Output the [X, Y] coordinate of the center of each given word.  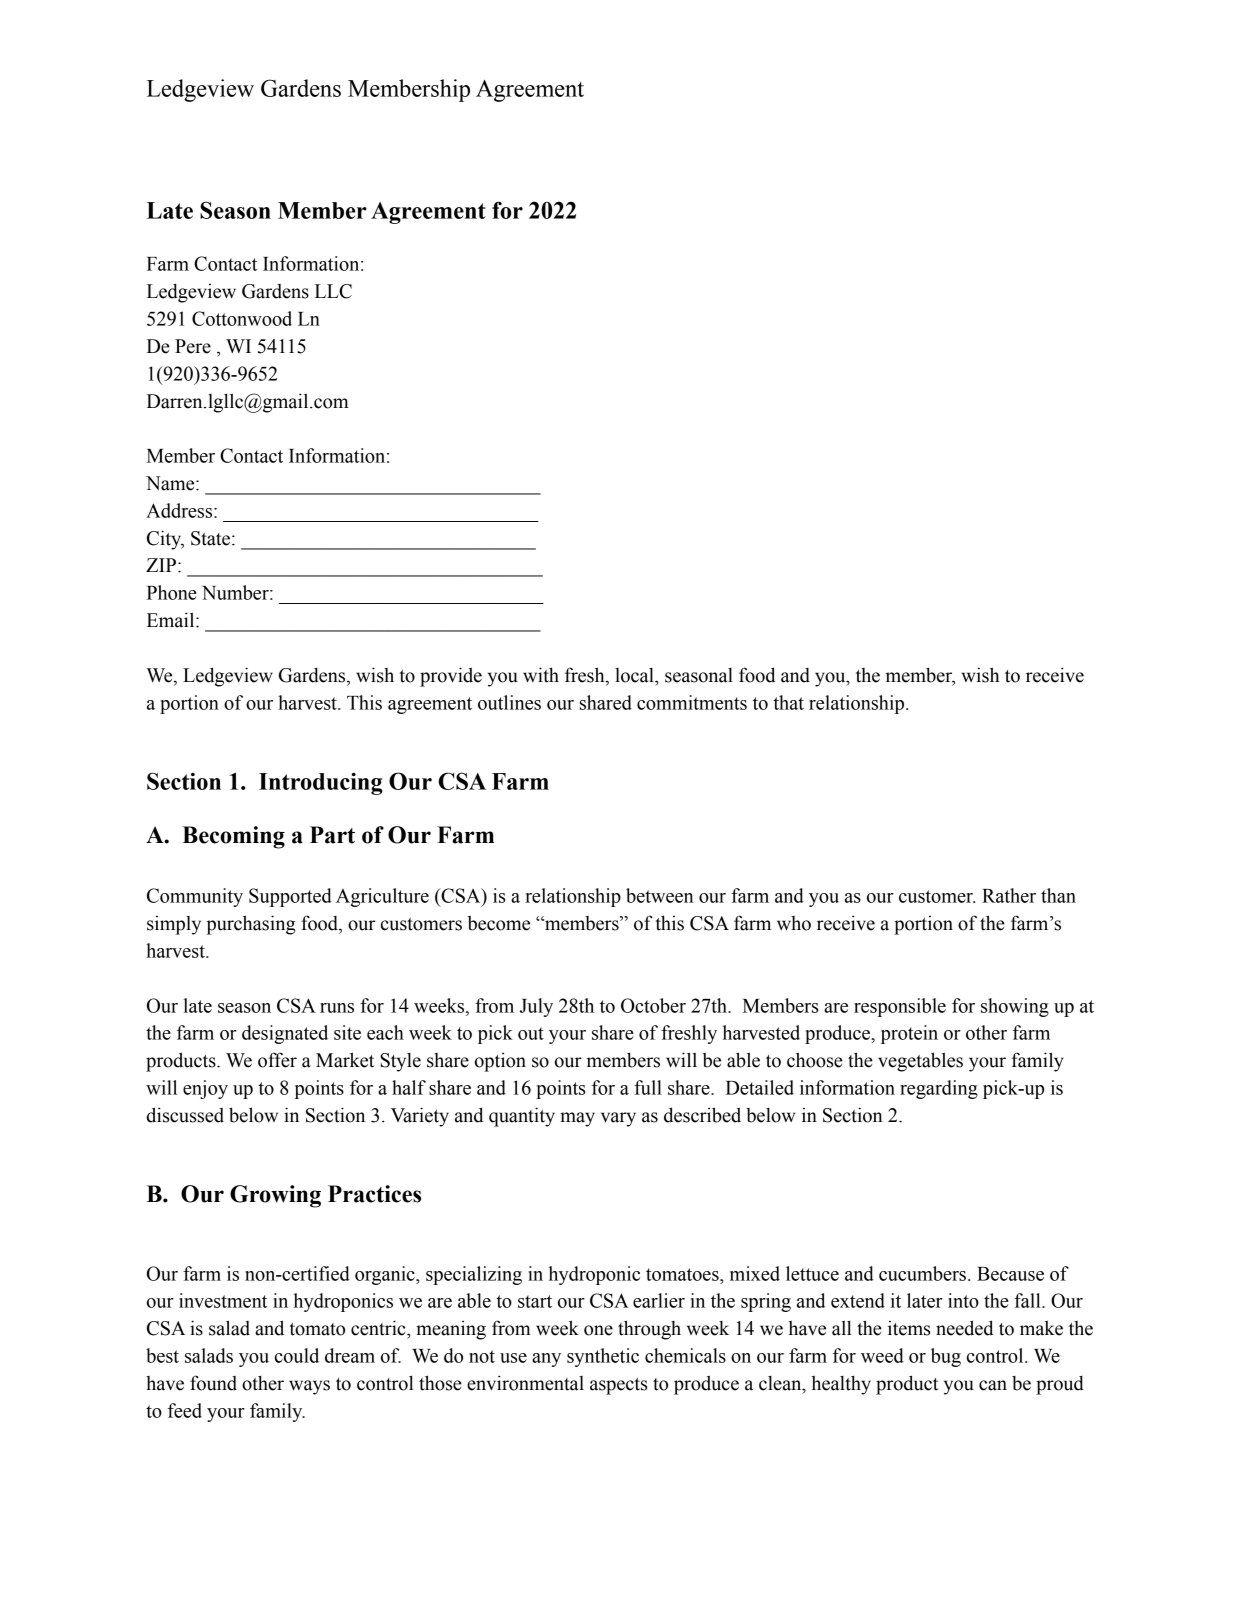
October [653, 1005]
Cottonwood [242, 318]
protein [909, 1034]
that [788, 702]
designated [285, 1034]
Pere [193, 346]
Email [172, 620]
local [635, 675]
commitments [692, 702]
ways [309, 1387]
